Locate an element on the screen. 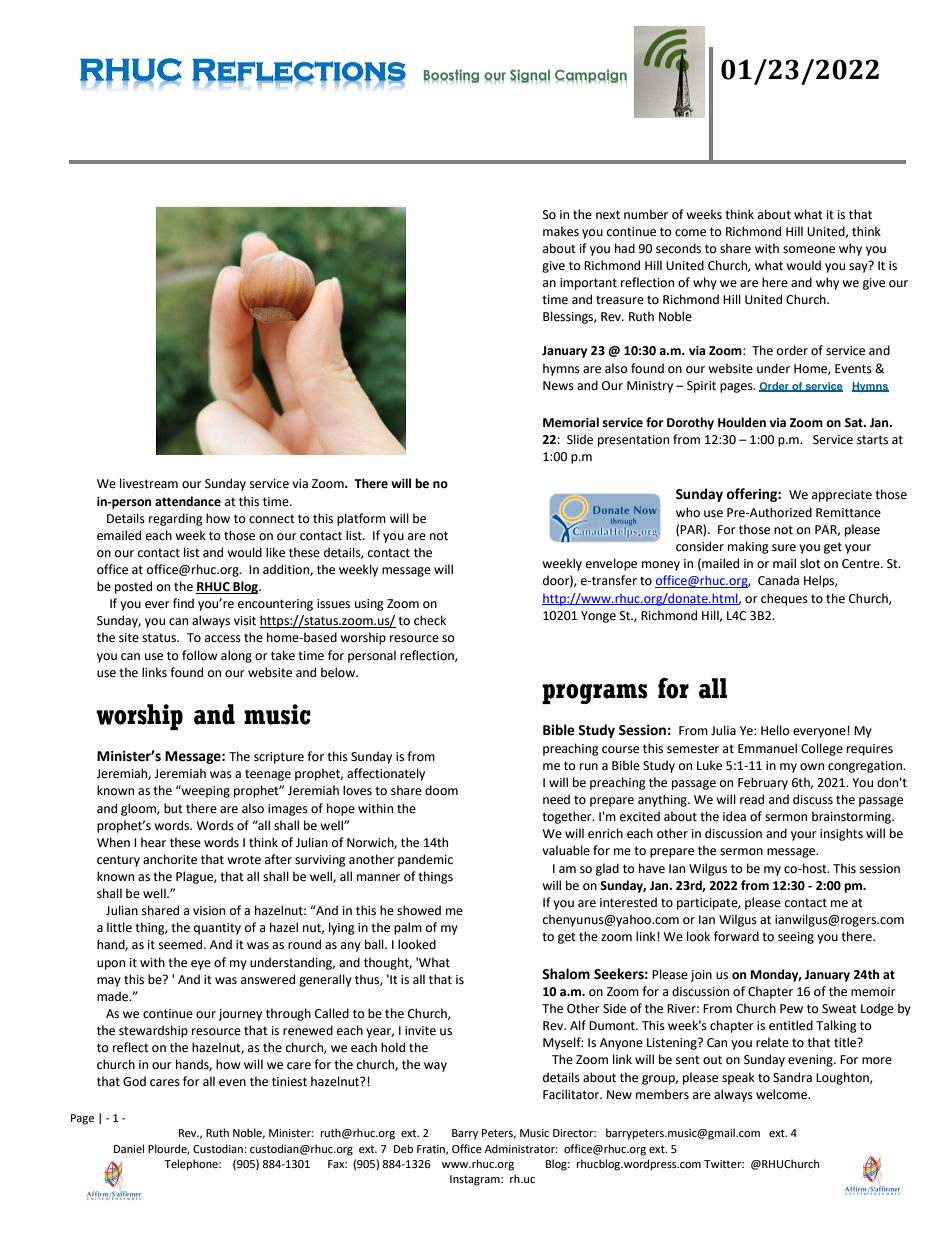 This screenshot has width=952, height=1233. Signal is located at coordinates (530, 76).
